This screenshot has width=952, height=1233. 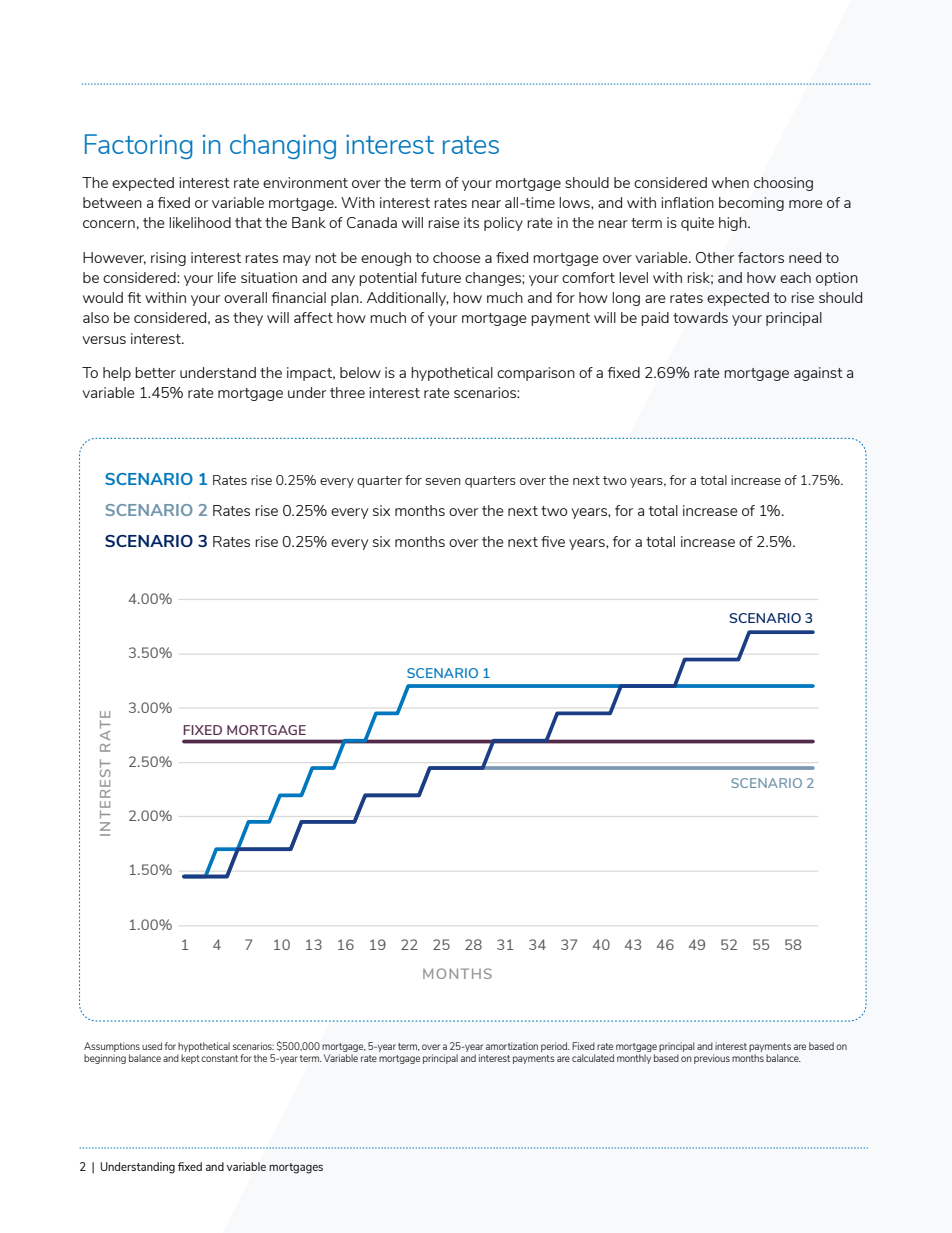 I want to click on seven, so click(x=443, y=481).
